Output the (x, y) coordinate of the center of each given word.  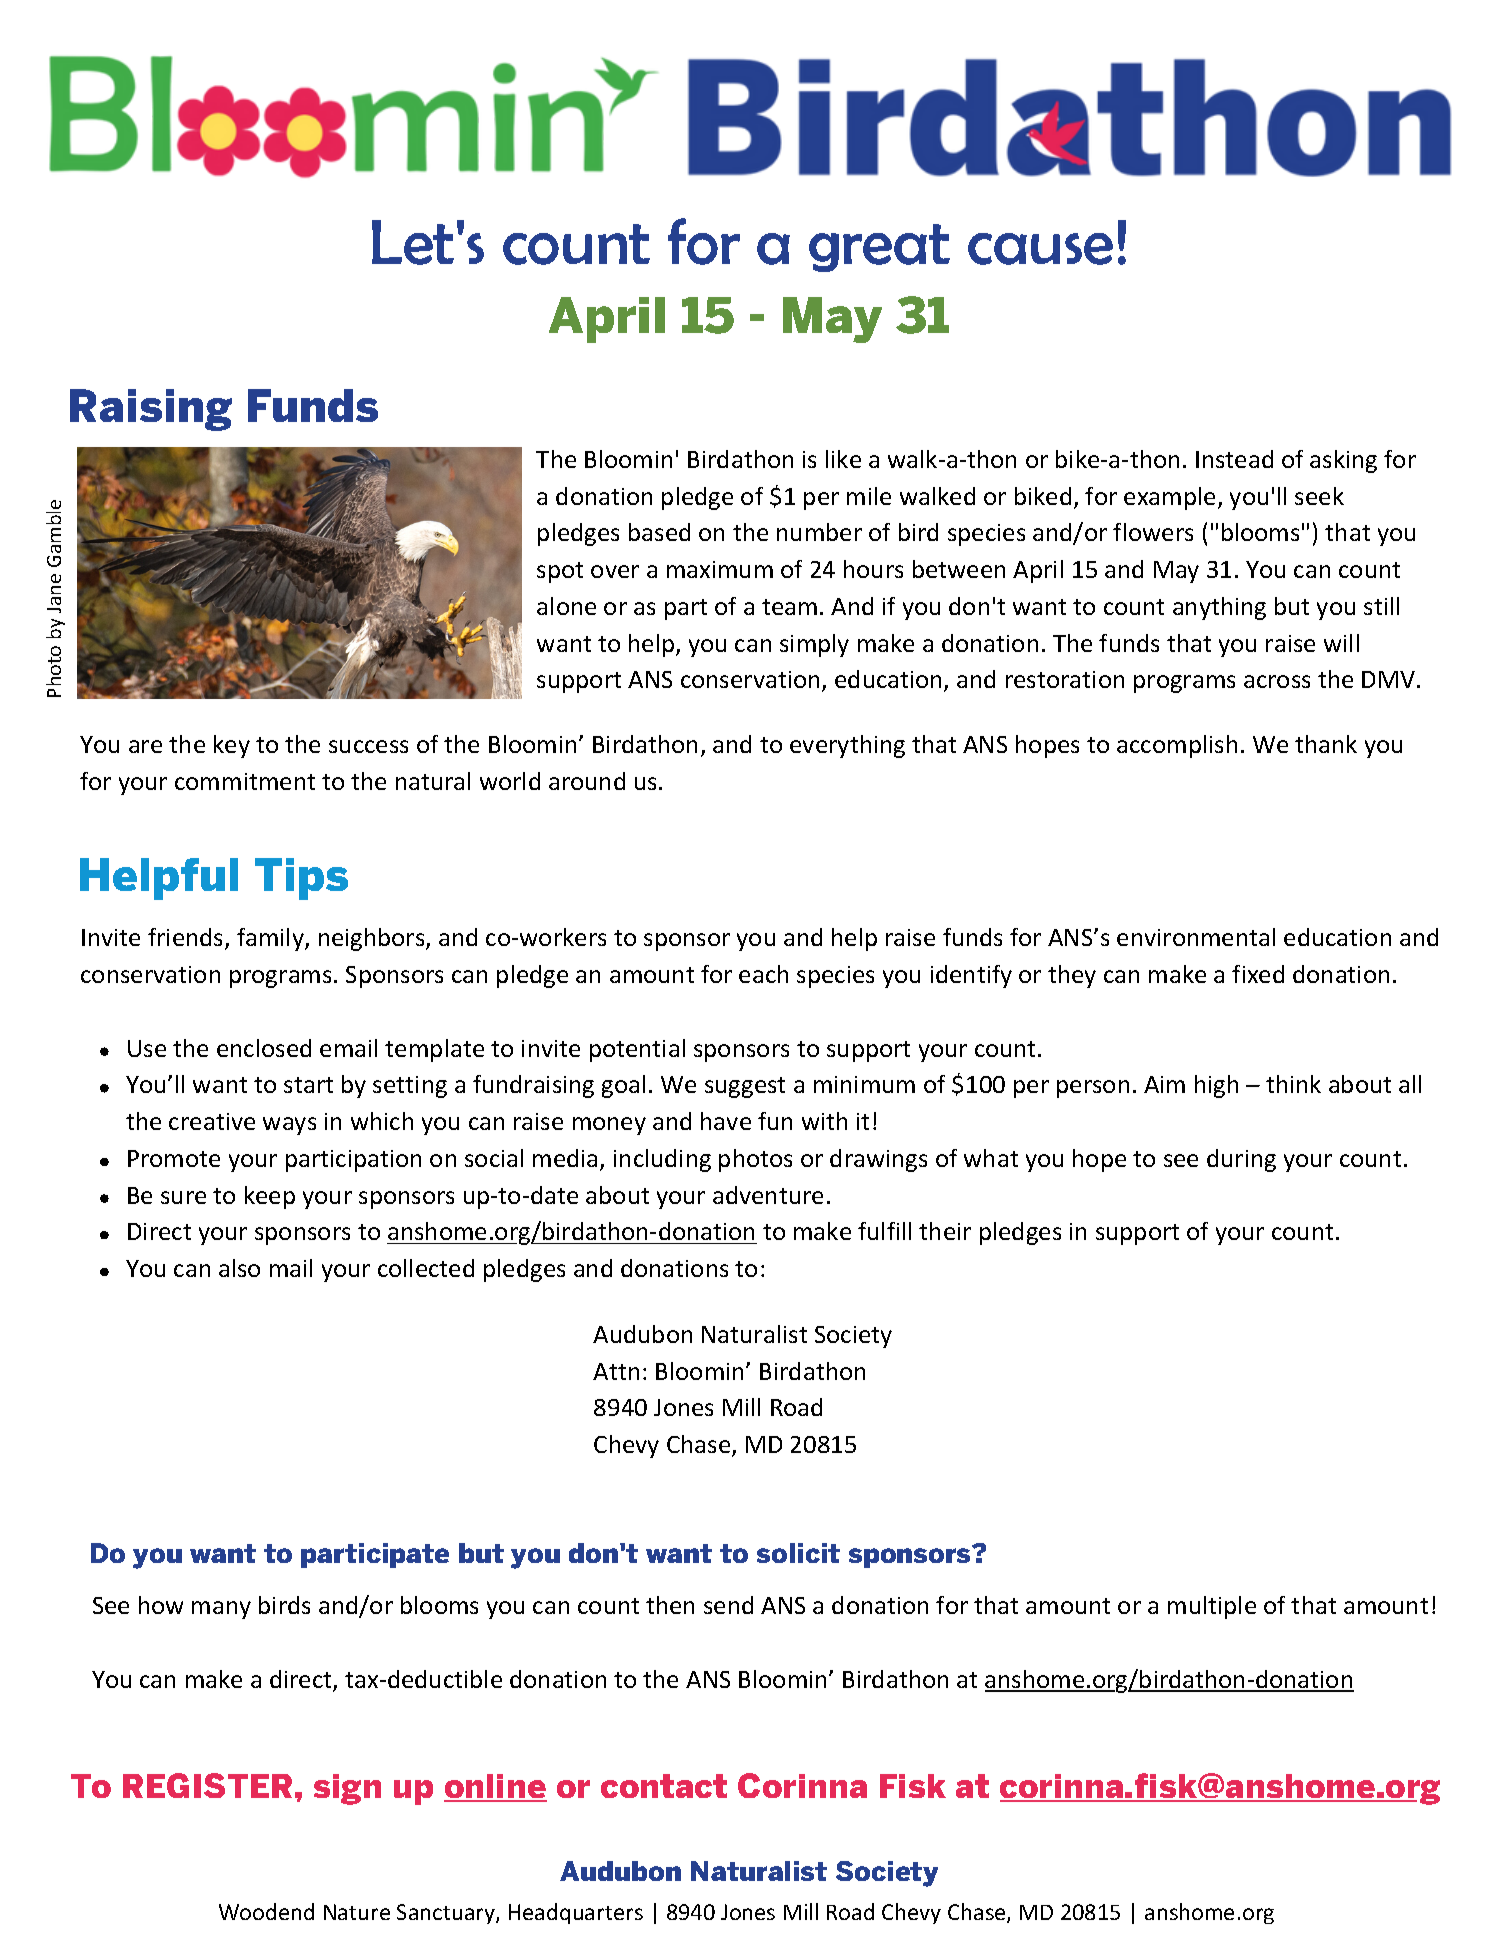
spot (560, 572)
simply (814, 645)
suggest (745, 1087)
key (232, 746)
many (221, 1610)
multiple (1212, 1607)
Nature (357, 1912)
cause (1040, 249)
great (879, 248)
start (308, 1085)
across (1277, 681)
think (1293, 1084)
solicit (798, 1553)
